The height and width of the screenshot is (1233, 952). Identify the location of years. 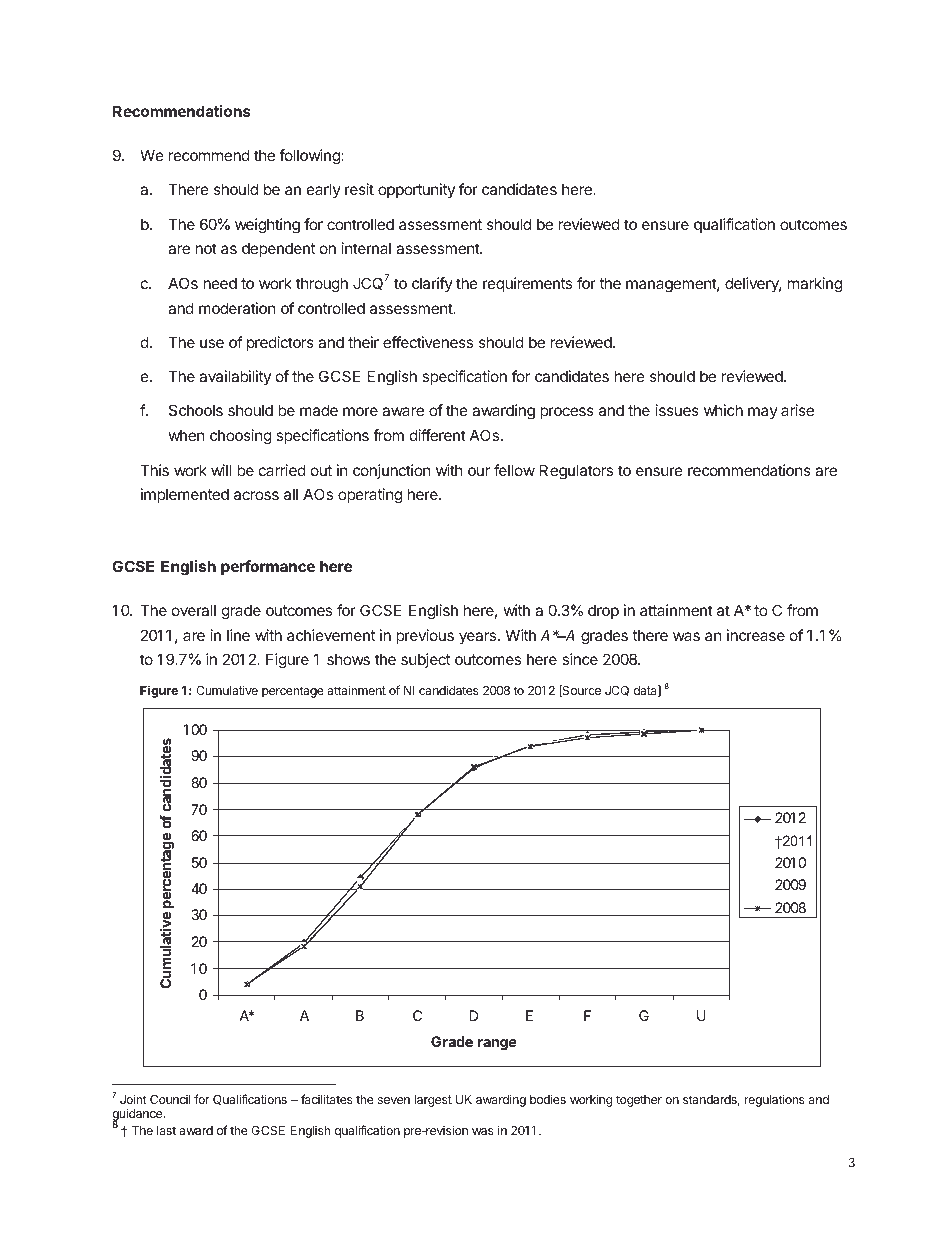
(477, 638).
